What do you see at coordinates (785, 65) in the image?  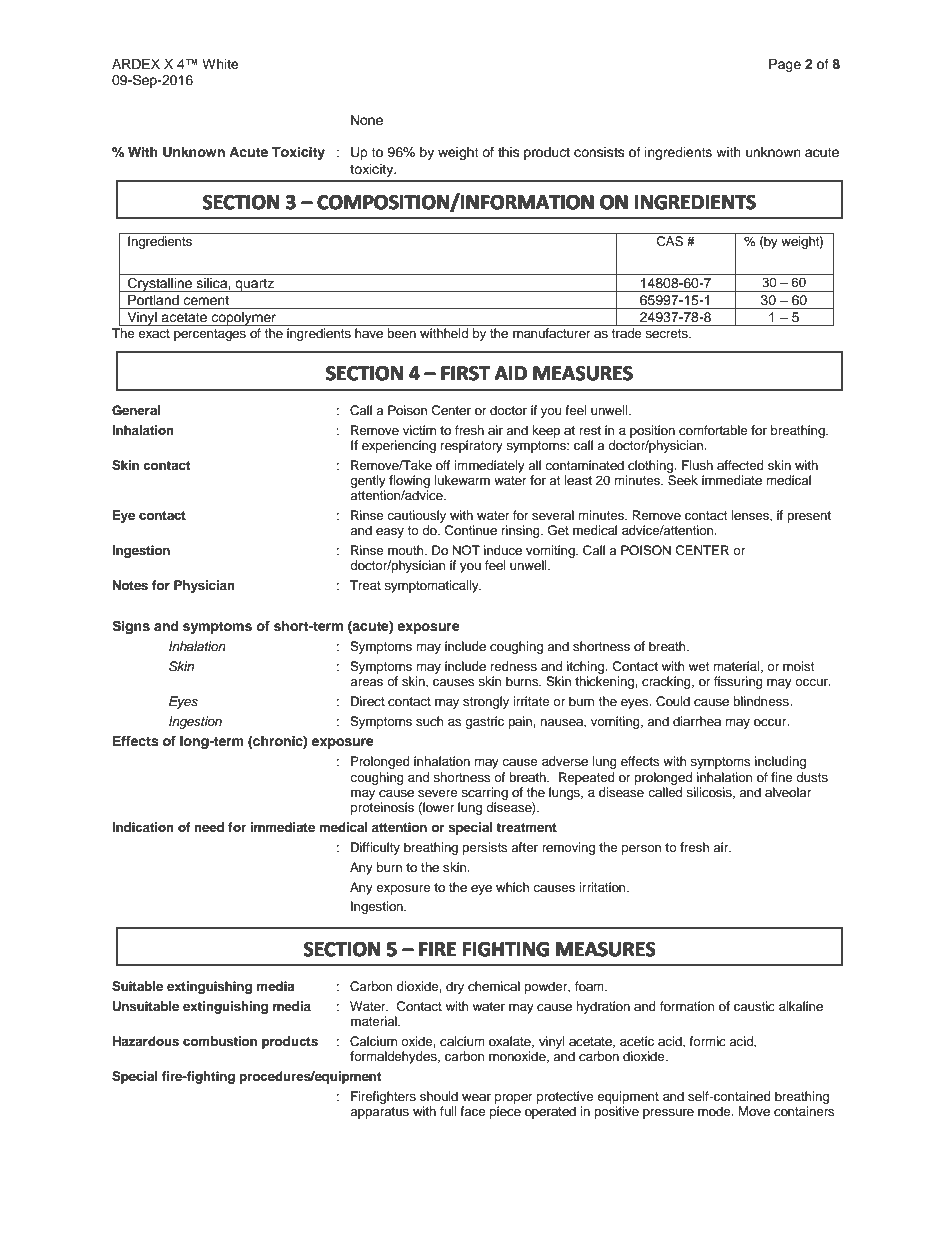 I see `Page` at bounding box center [785, 65].
